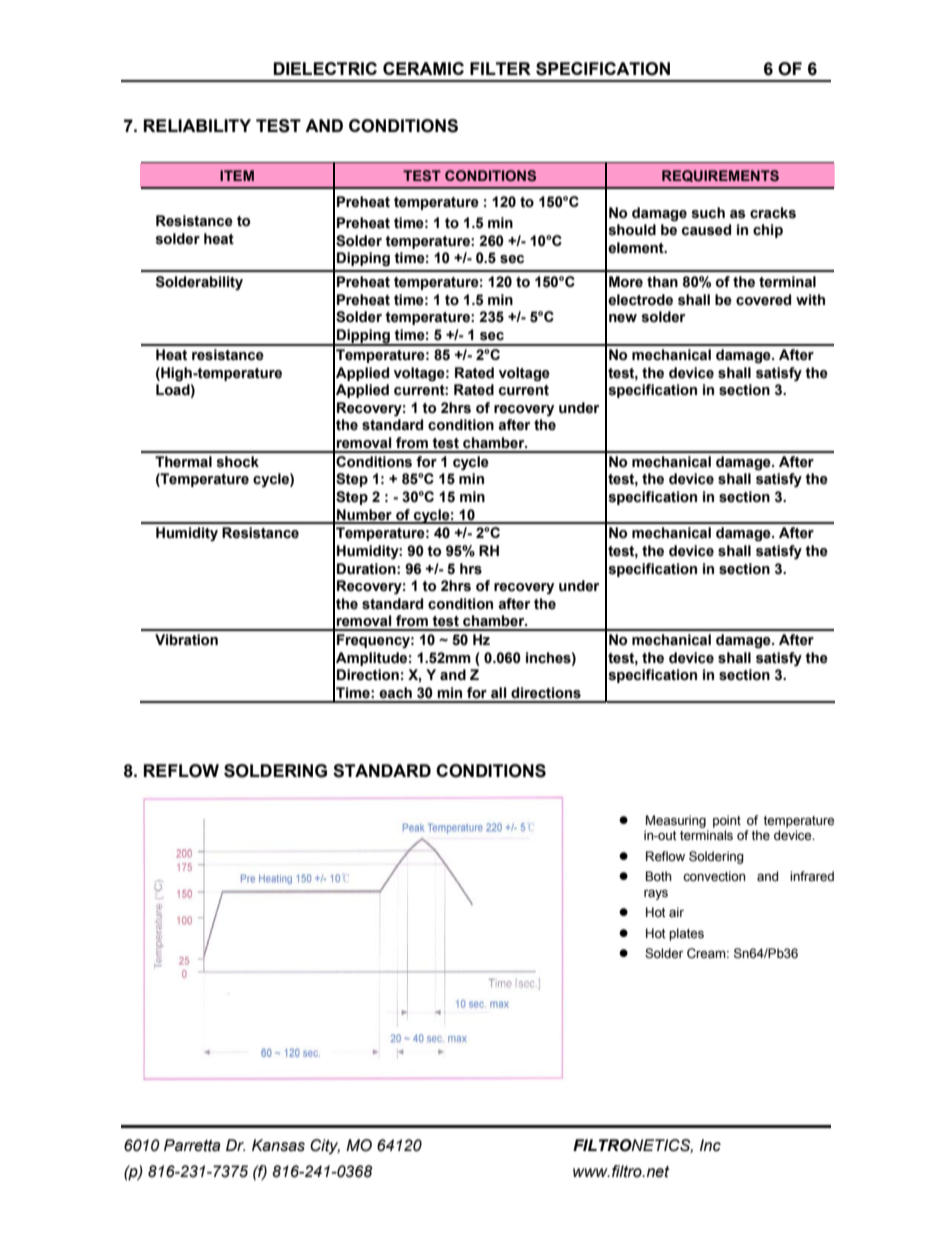 Image resolution: width=952 pixels, height=1233 pixels. What do you see at coordinates (720, 176) in the screenshot?
I see `REQUIREMENTS` at bounding box center [720, 176].
